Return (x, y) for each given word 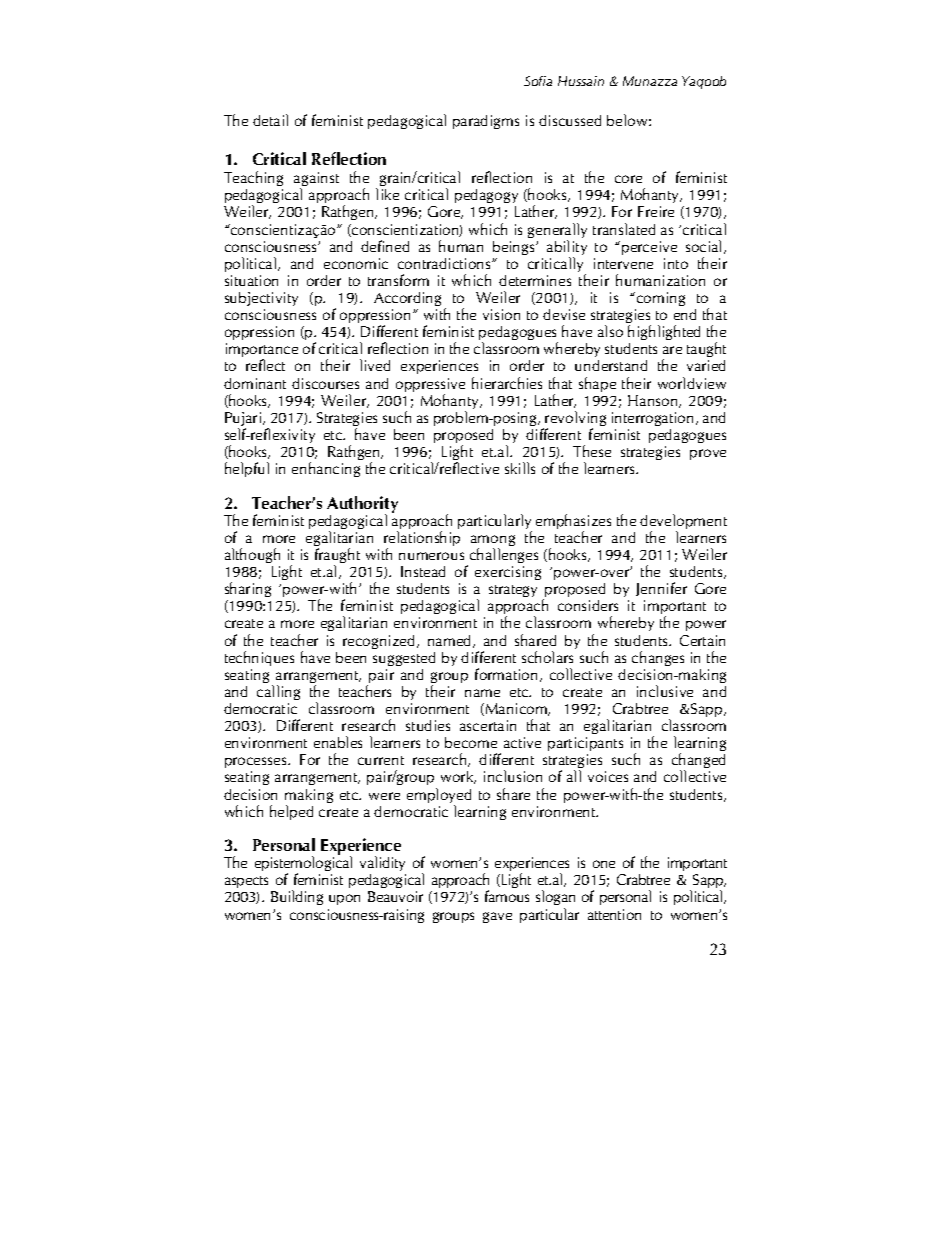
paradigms (486, 122)
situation (251, 280)
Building (297, 897)
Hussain (581, 81)
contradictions (445, 263)
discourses (325, 383)
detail (270, 120)
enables (338, 742)
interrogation (652, 419)
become (471, 742)
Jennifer (661, 589)
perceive (649, 248)
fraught (337, 557)
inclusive (665, 691)
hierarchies (507, 383)
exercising (508, 573)
